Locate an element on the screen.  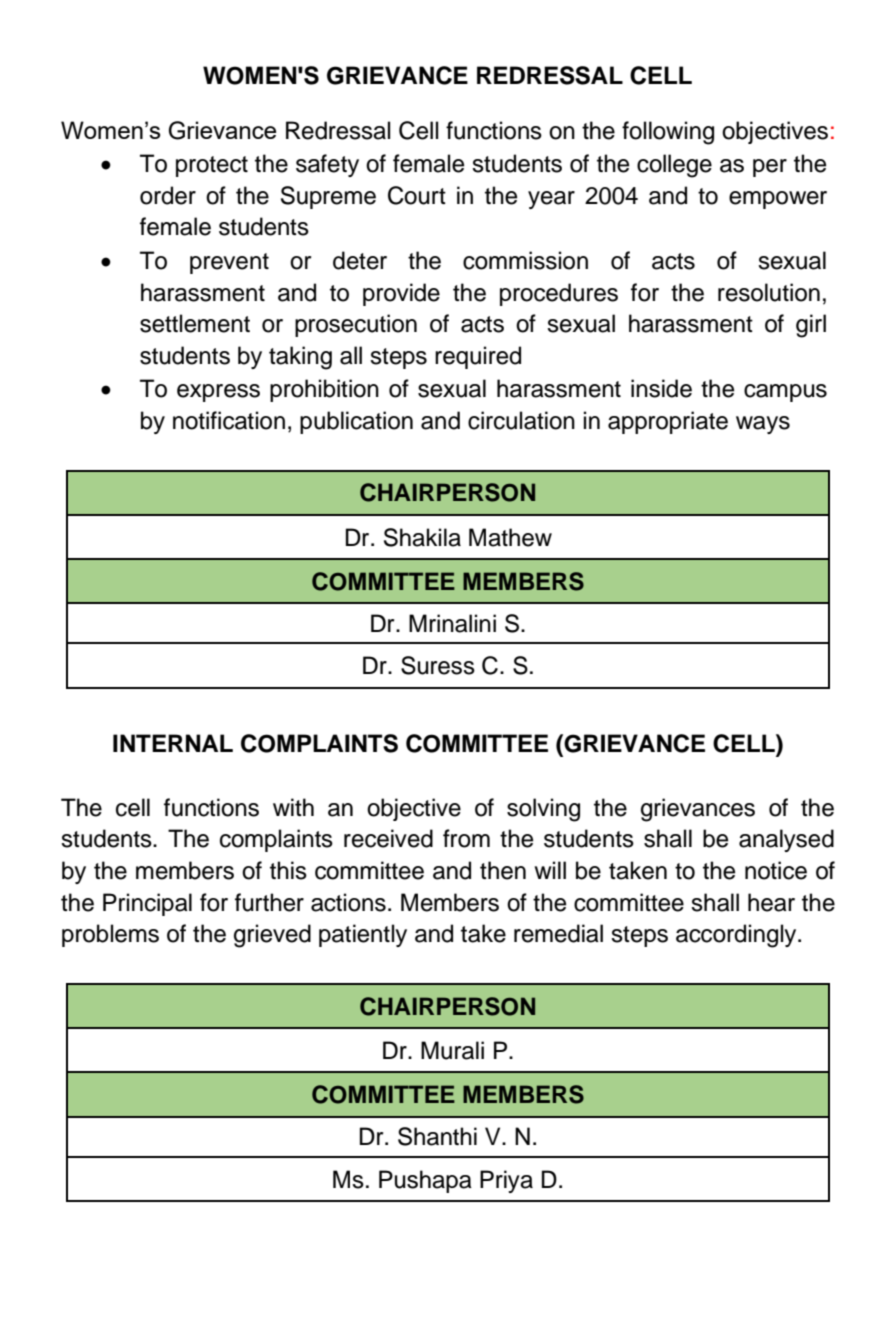
grieved is located at coordinates (272, 936).
